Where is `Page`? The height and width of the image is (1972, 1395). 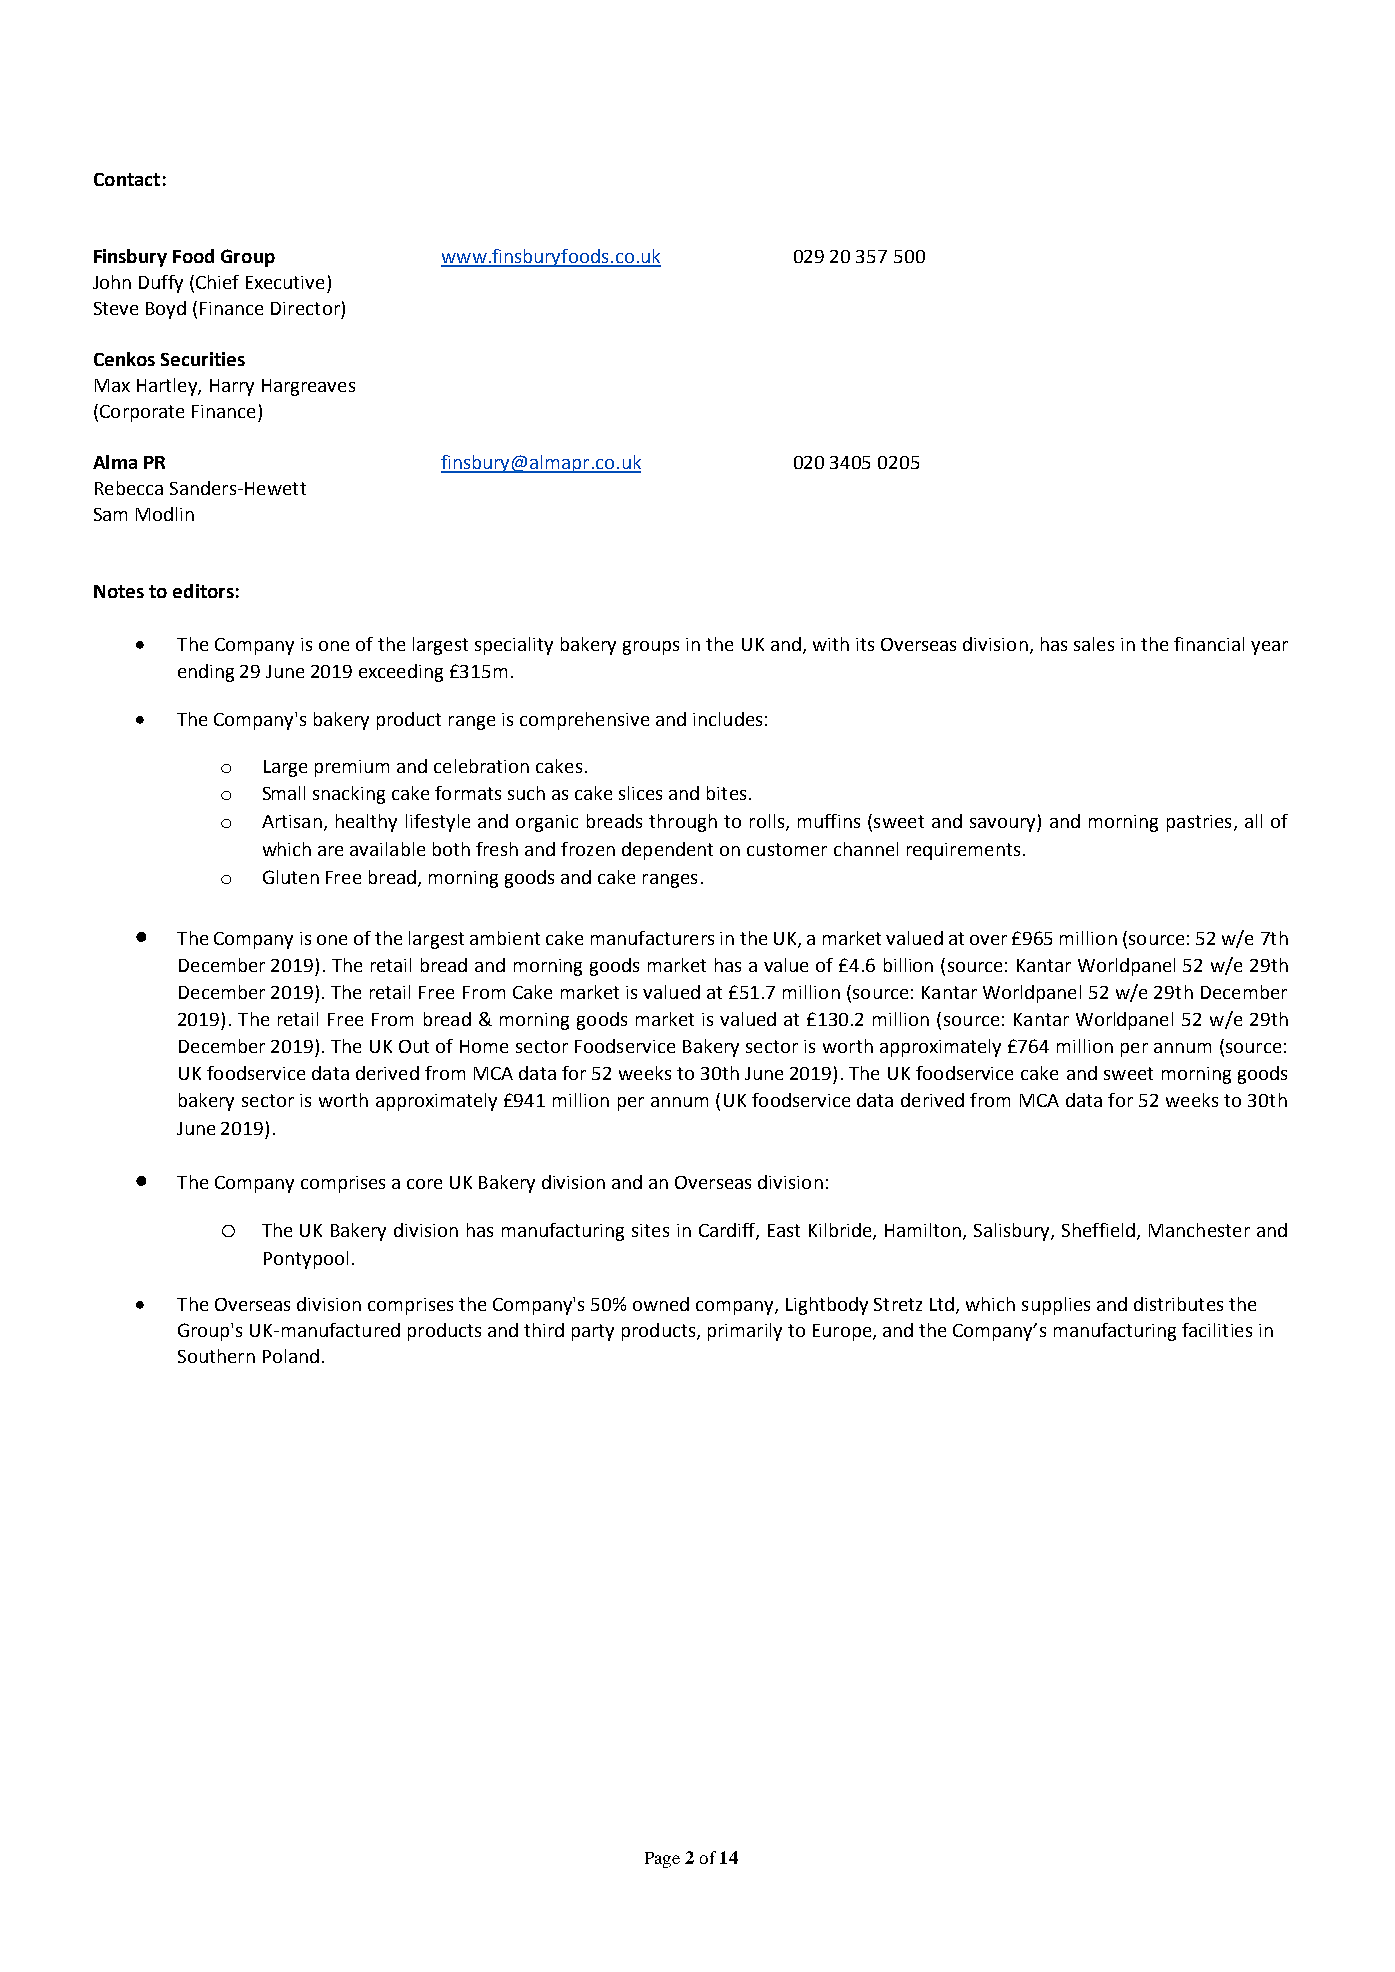 Page is located at coordinates (662, 1860).
